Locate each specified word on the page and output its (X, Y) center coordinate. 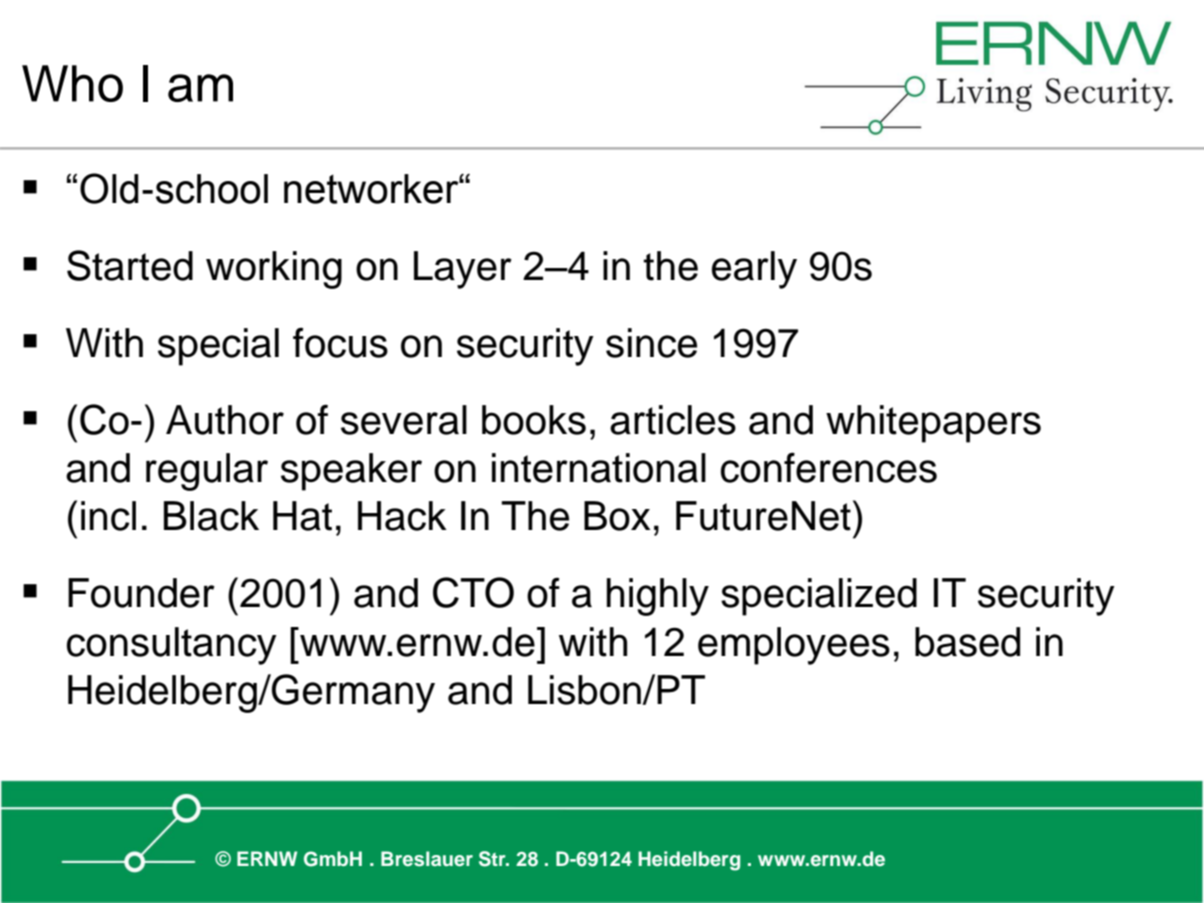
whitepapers (933, 424)
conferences (829, 467)
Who (72, 83)
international (599, 468)
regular (207, 472)
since (651, 343)
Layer (463, 270)
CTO (473, 592)
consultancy (172, 646)
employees (794, 646)
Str (493, 859)
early (754, 270)
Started (130, 265)
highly (658, 597)
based (967, 642)
